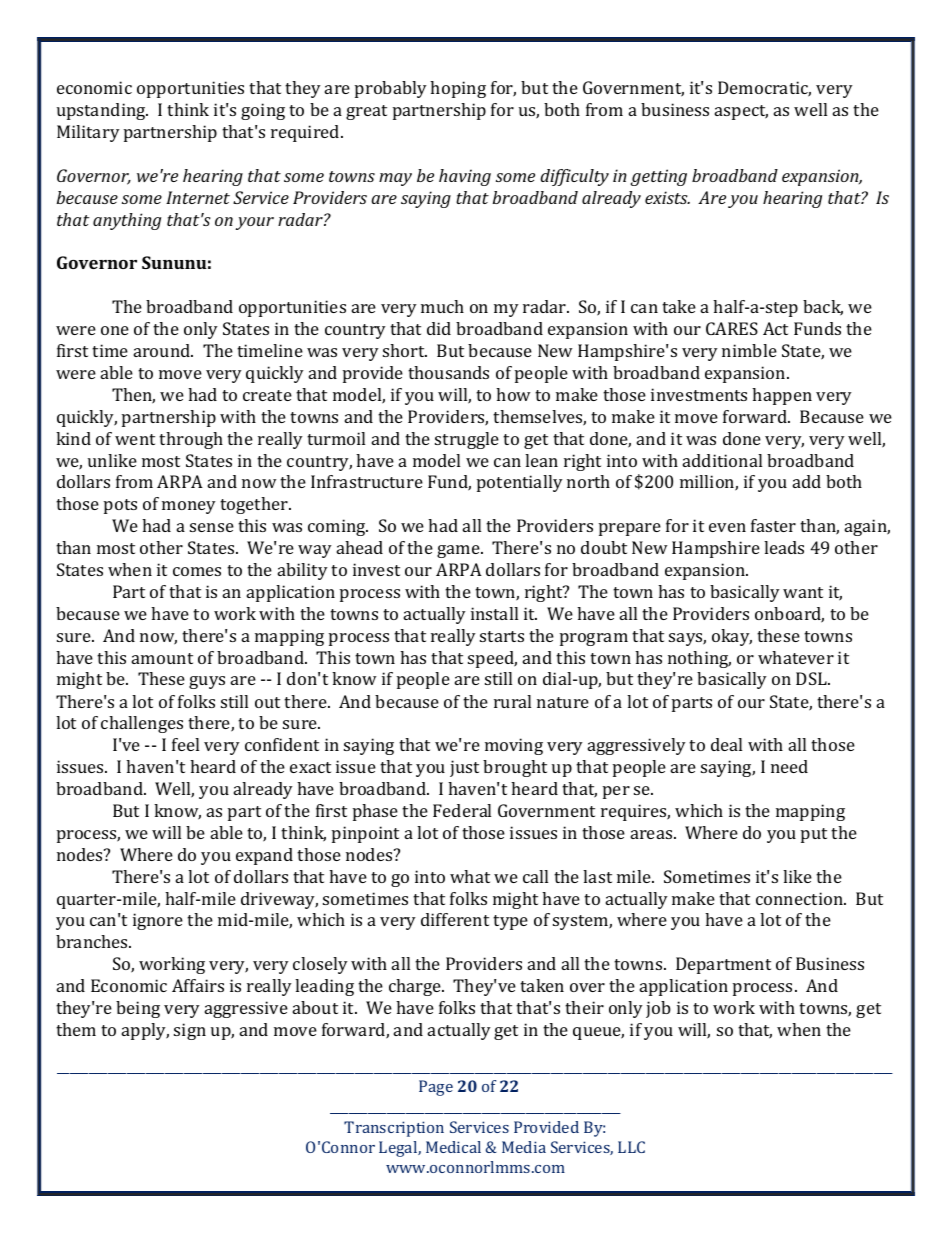 The width and height of the page is (952, 1233). What do you see at coordinates (162, 658) in the page?
I see `amount` at bounding box center [162, 658].
